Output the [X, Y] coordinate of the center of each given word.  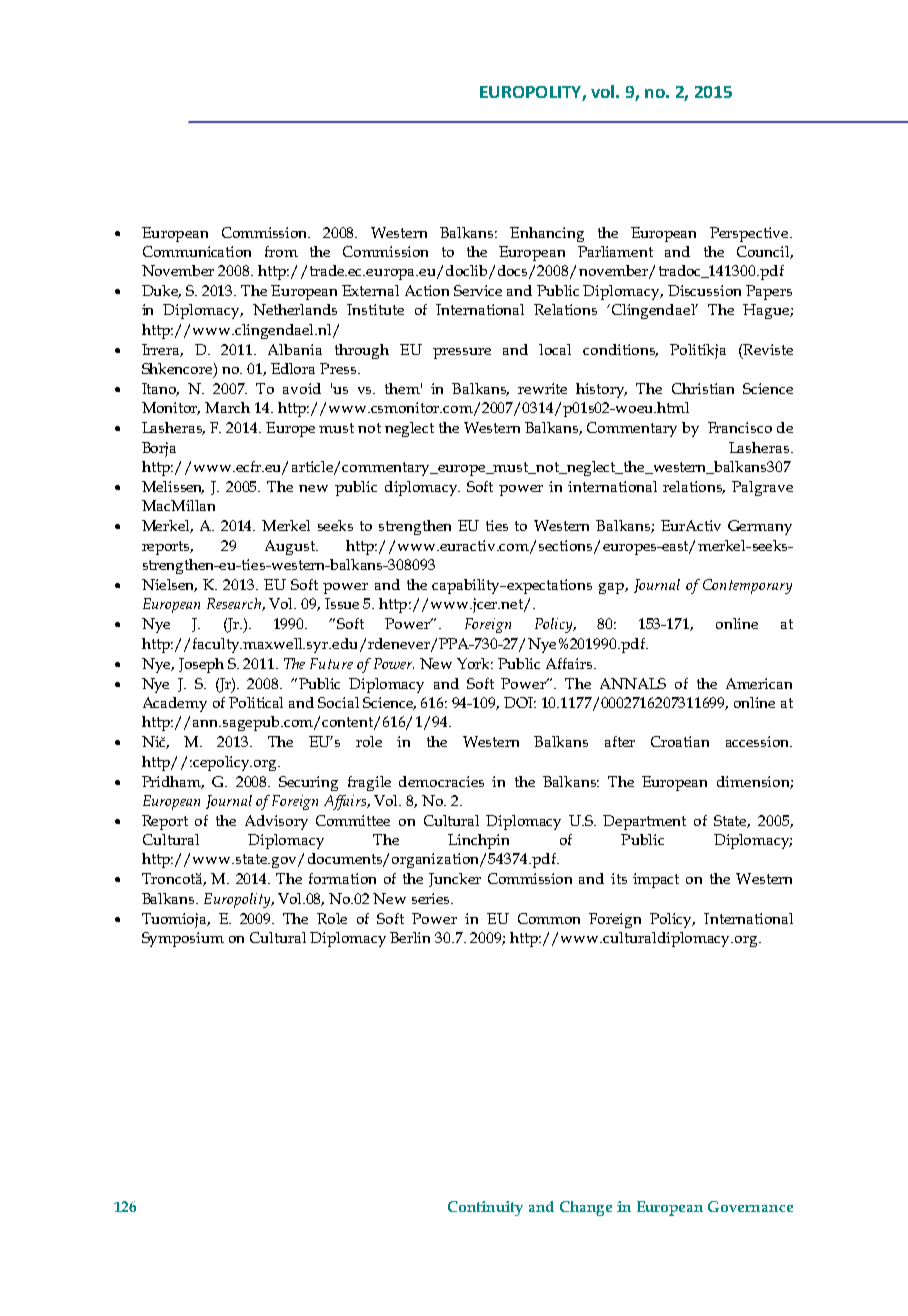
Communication [197, 251]
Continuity [485, 1208]
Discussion [704, 290]
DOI [520, 702]
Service [478, 290]
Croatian [680, 741]
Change [586, 1208]
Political [256, 702]
